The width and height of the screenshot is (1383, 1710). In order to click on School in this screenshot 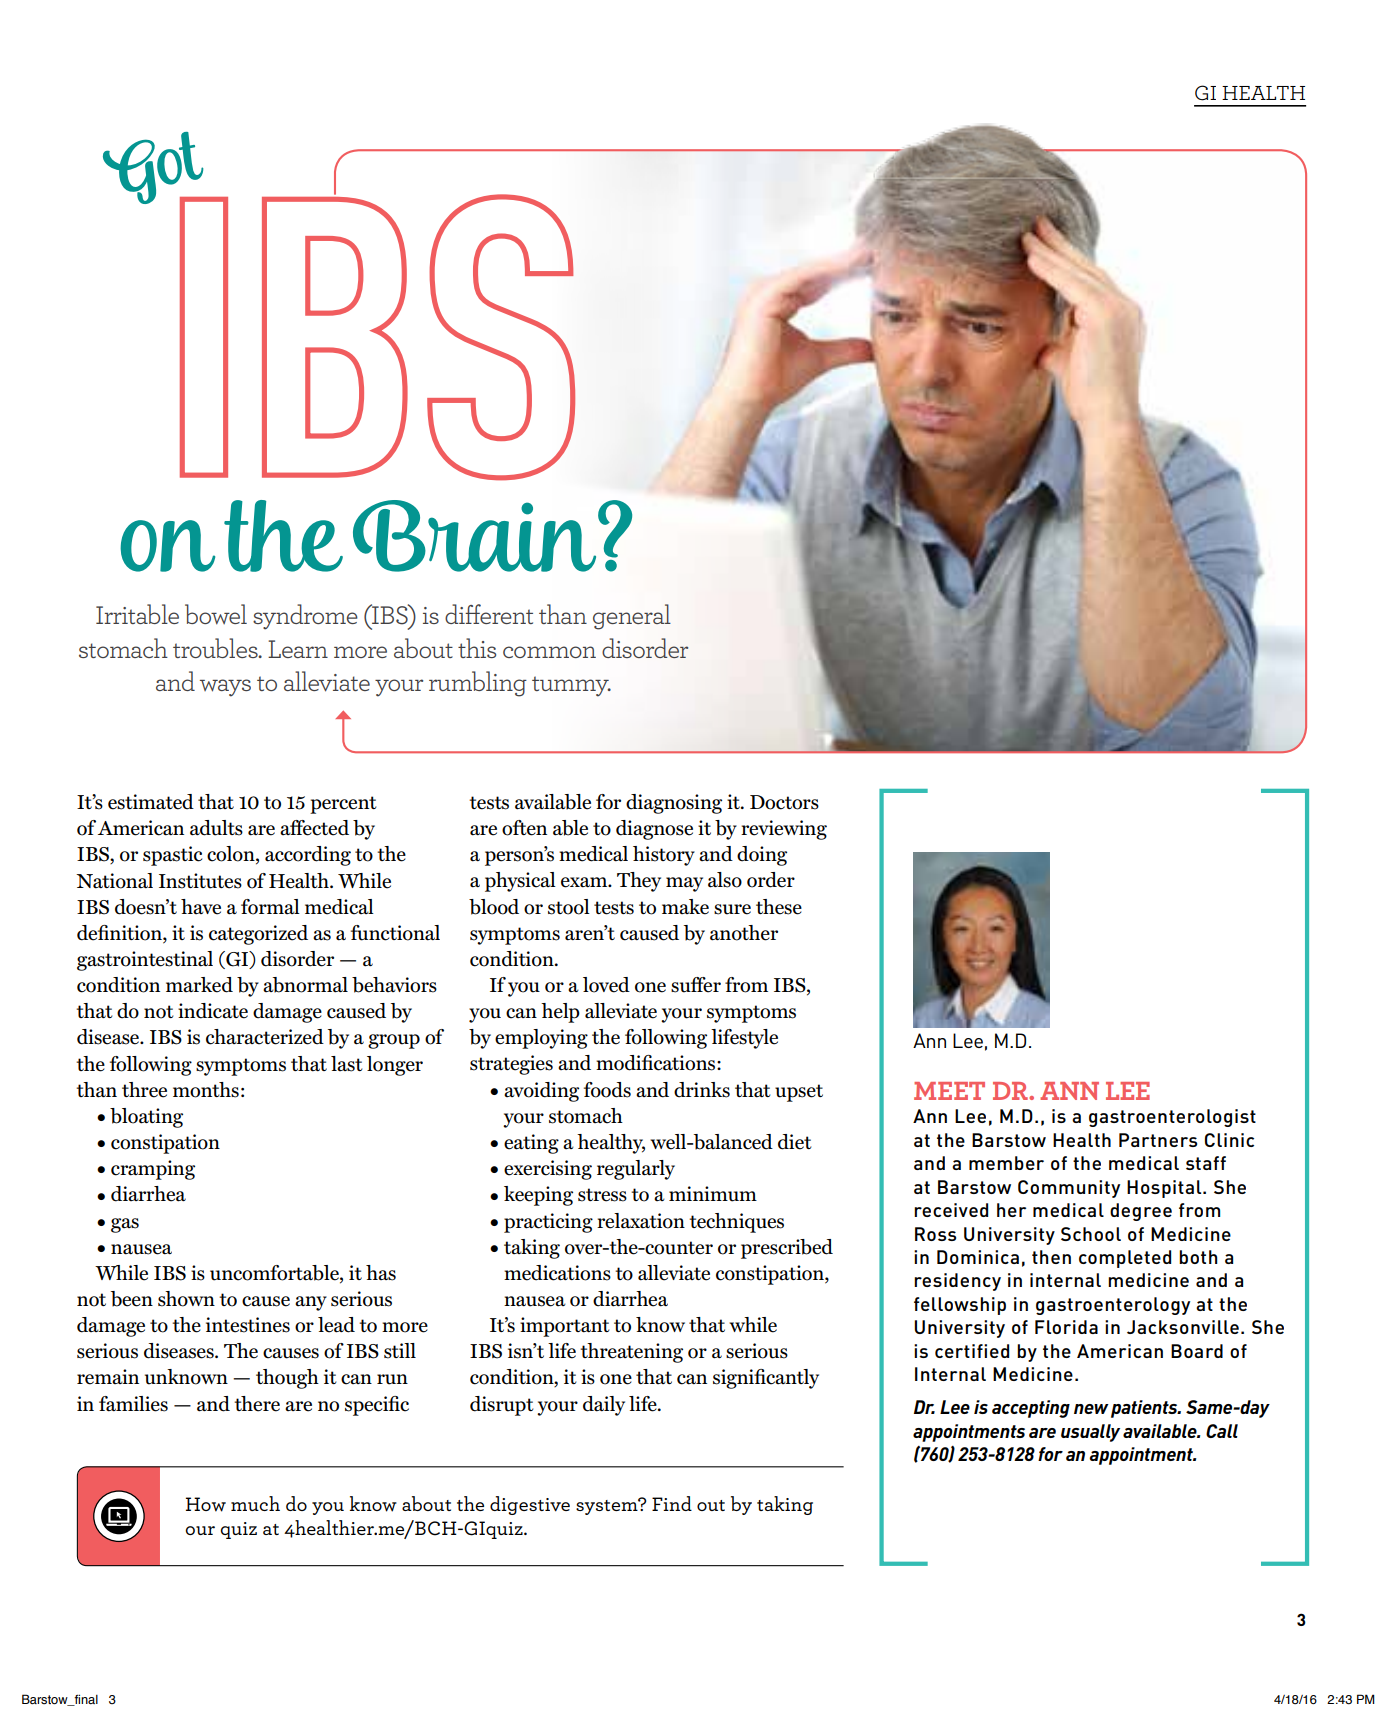, I will do `click(1091, 1234)`.
